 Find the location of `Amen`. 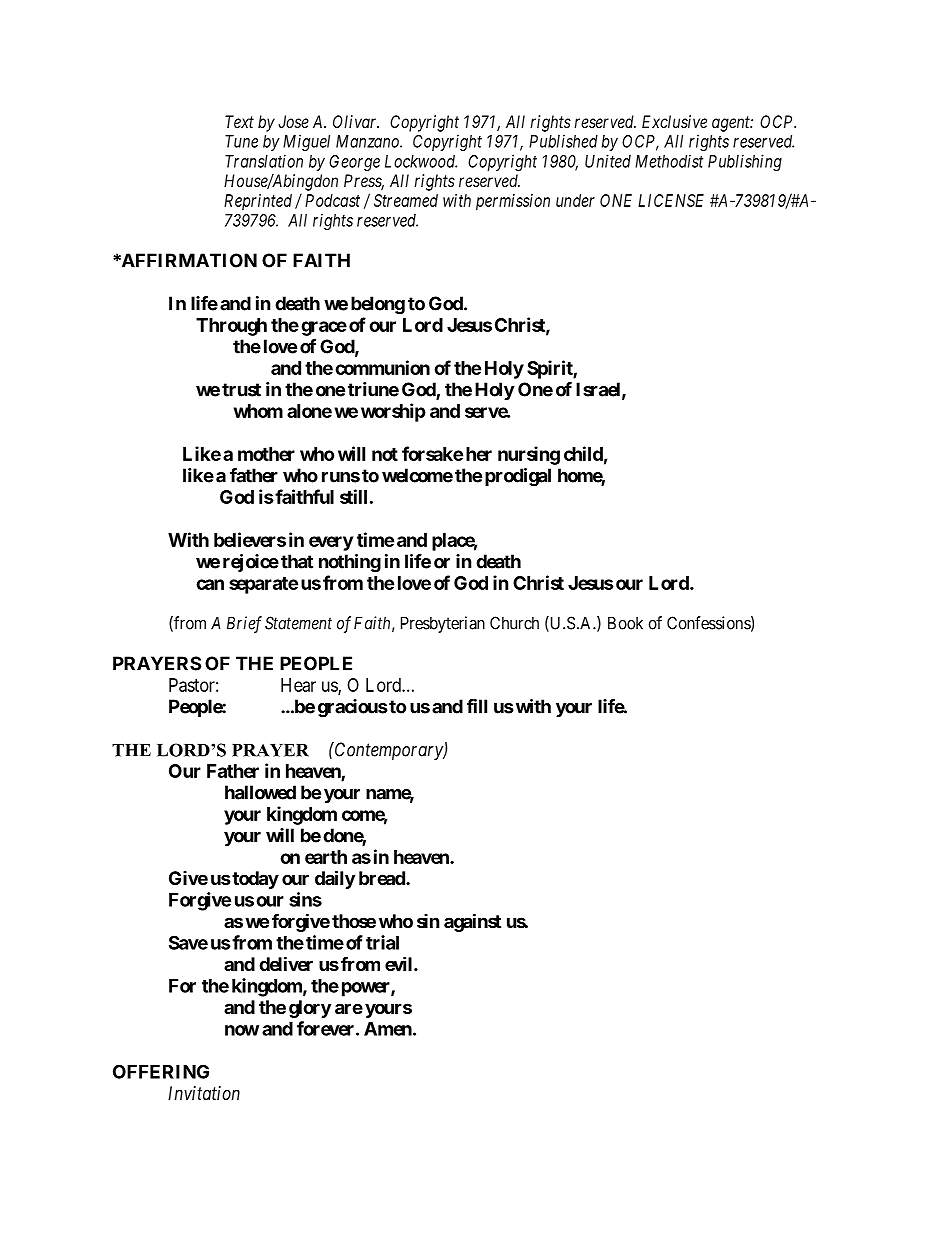

Amen is located at coordinates (389, 1029).
